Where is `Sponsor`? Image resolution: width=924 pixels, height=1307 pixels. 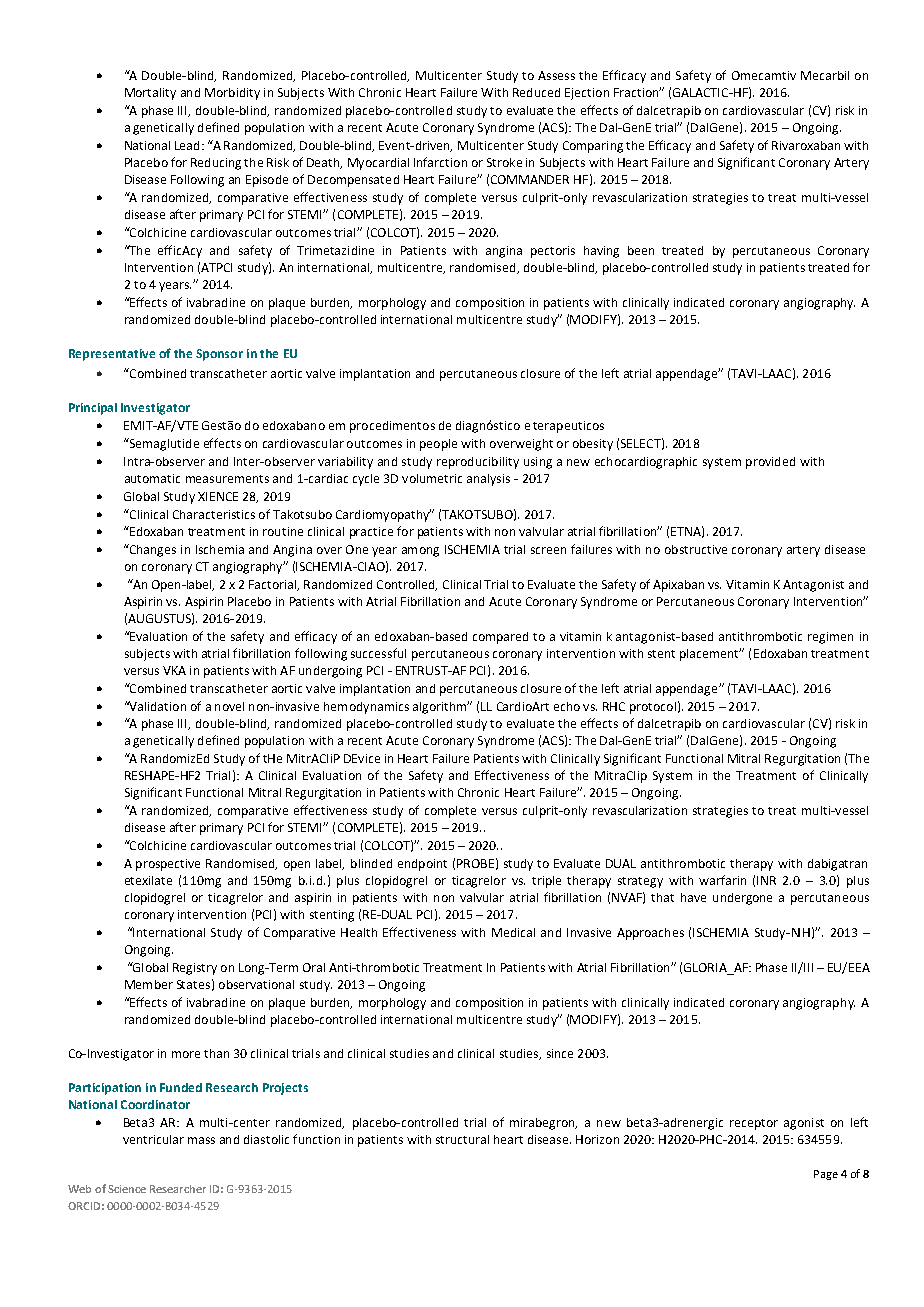 Sponsor is located at coordinates (219, 355).
